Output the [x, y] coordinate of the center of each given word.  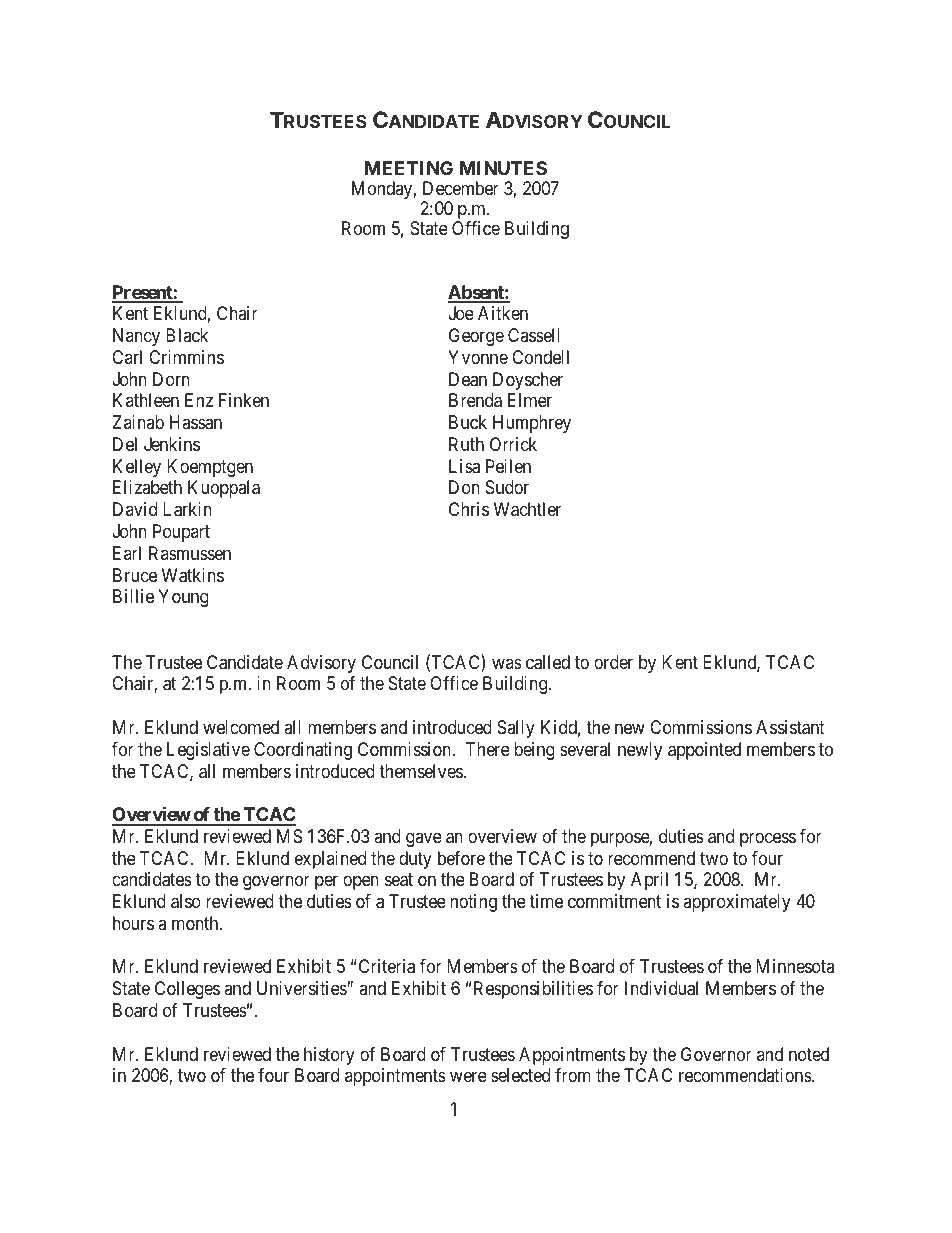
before [461, 858]
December [461, 188]
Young [183, 598]
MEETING [409, 168]
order [613, 662]
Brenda [475, 400]
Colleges [187, 990]
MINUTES [503, 168]
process [768, 839]
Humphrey [532, 424]
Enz [199, 400]
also [186, 901]
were [468, 1077]
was [507, 663]
